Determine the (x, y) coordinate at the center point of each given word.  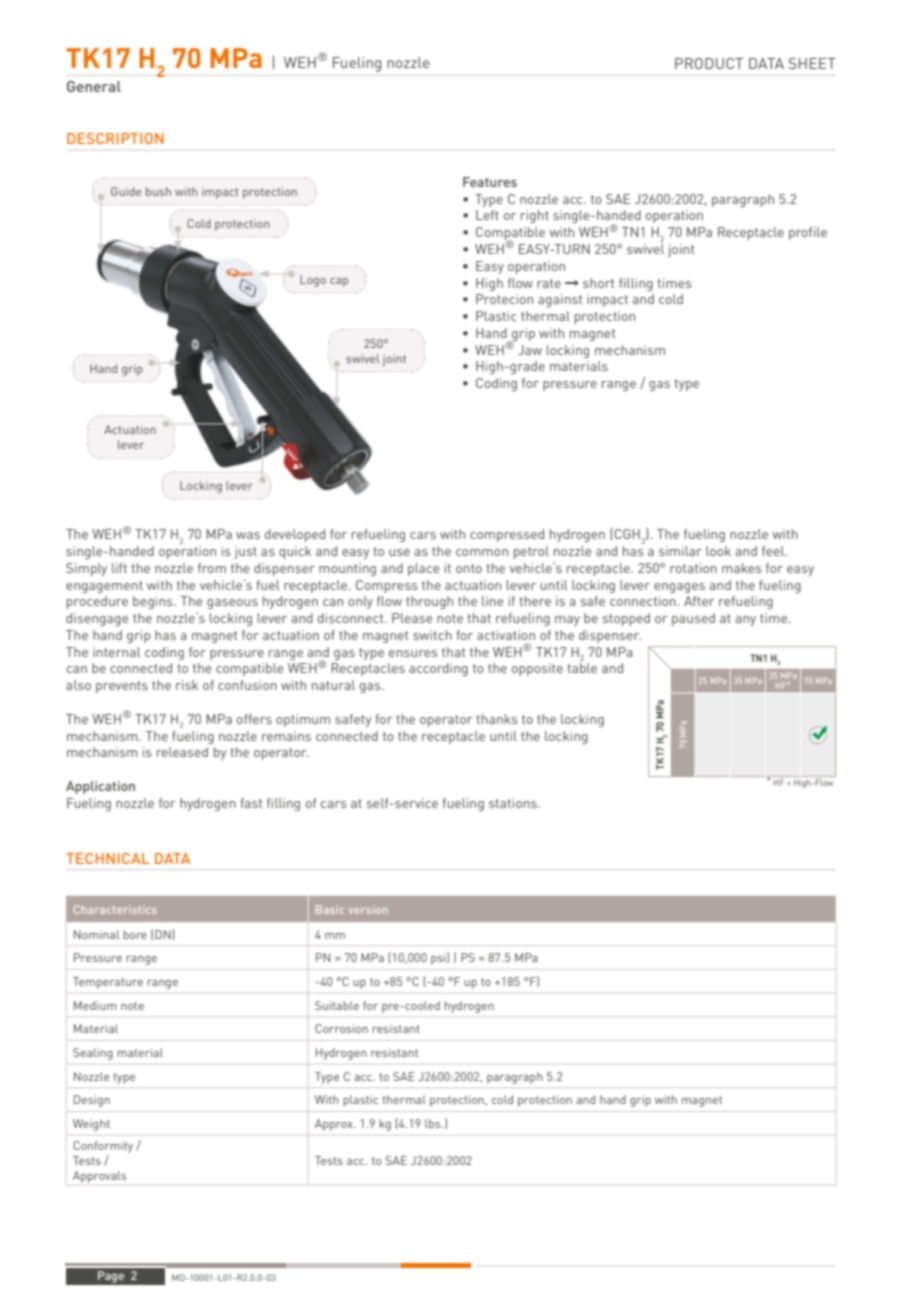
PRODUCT (709, 63)
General (94, 86)
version (368, 909)
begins (154, 602)
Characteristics (115, 909)
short (598, 283)
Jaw (530, 350)
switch (432, 635)
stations (514, 803)
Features (490, 182)
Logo (313, 281)
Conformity (103, 1147)
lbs (434, 1123)
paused (693, 619)
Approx (335, 1125)
